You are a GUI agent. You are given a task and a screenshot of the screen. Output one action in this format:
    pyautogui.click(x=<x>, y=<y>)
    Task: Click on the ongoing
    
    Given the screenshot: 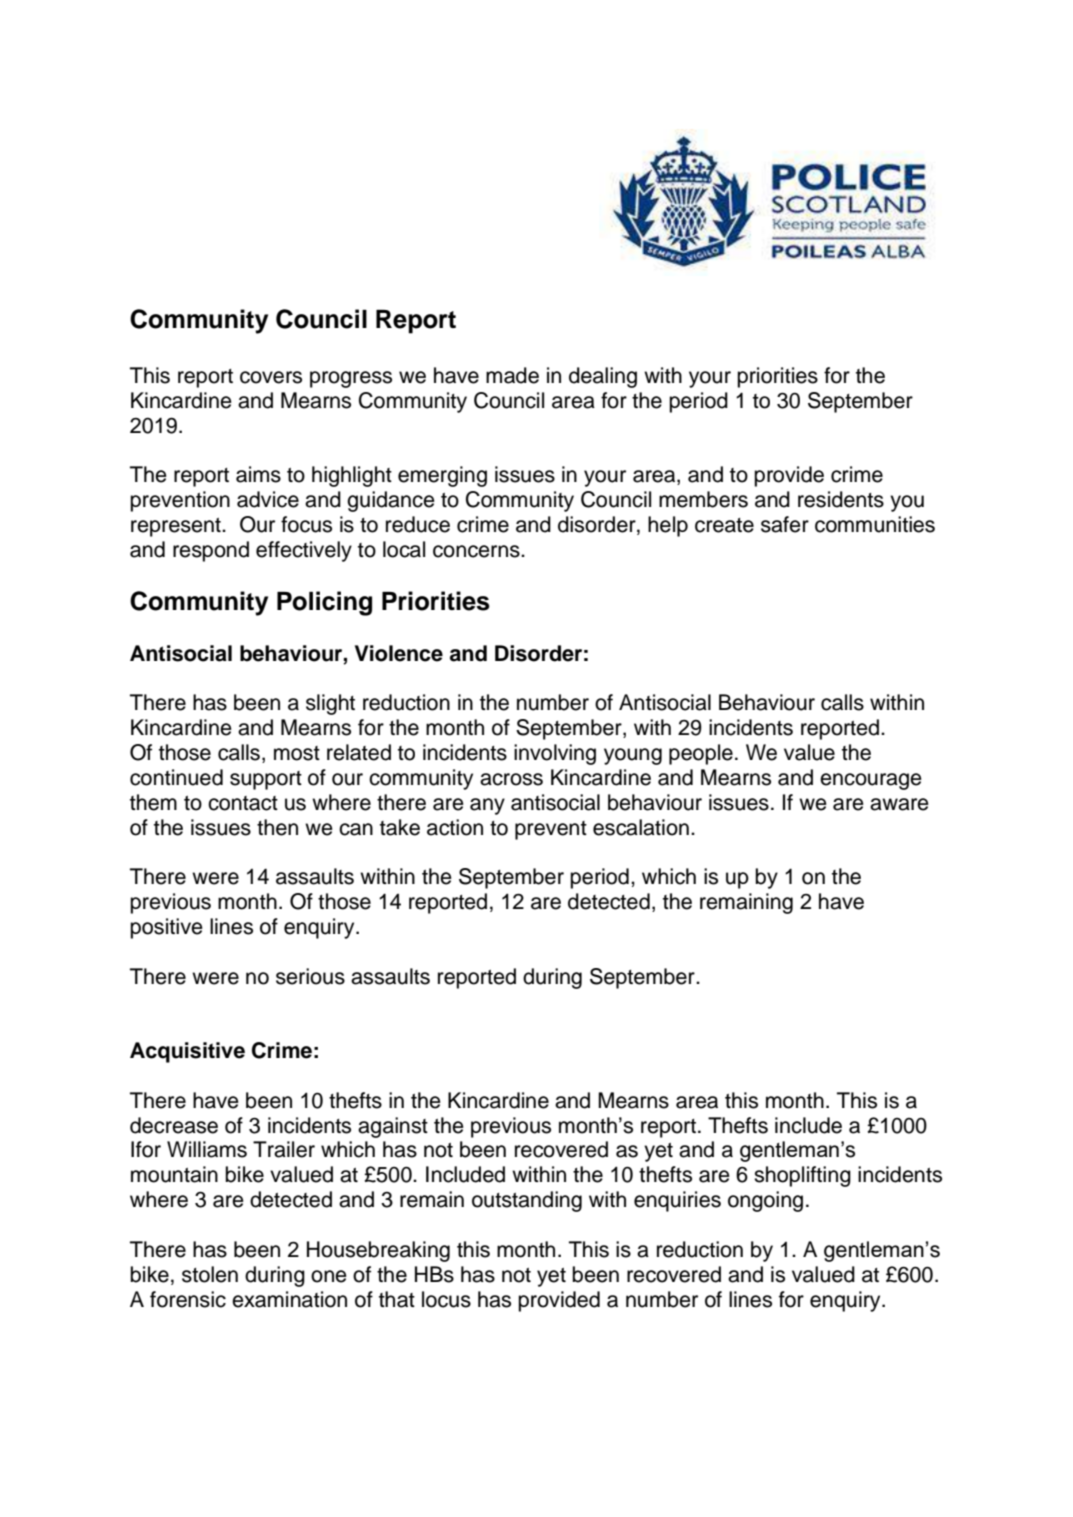 What is the action you would take?
    pyautogui.click(x=765, y=1201)
